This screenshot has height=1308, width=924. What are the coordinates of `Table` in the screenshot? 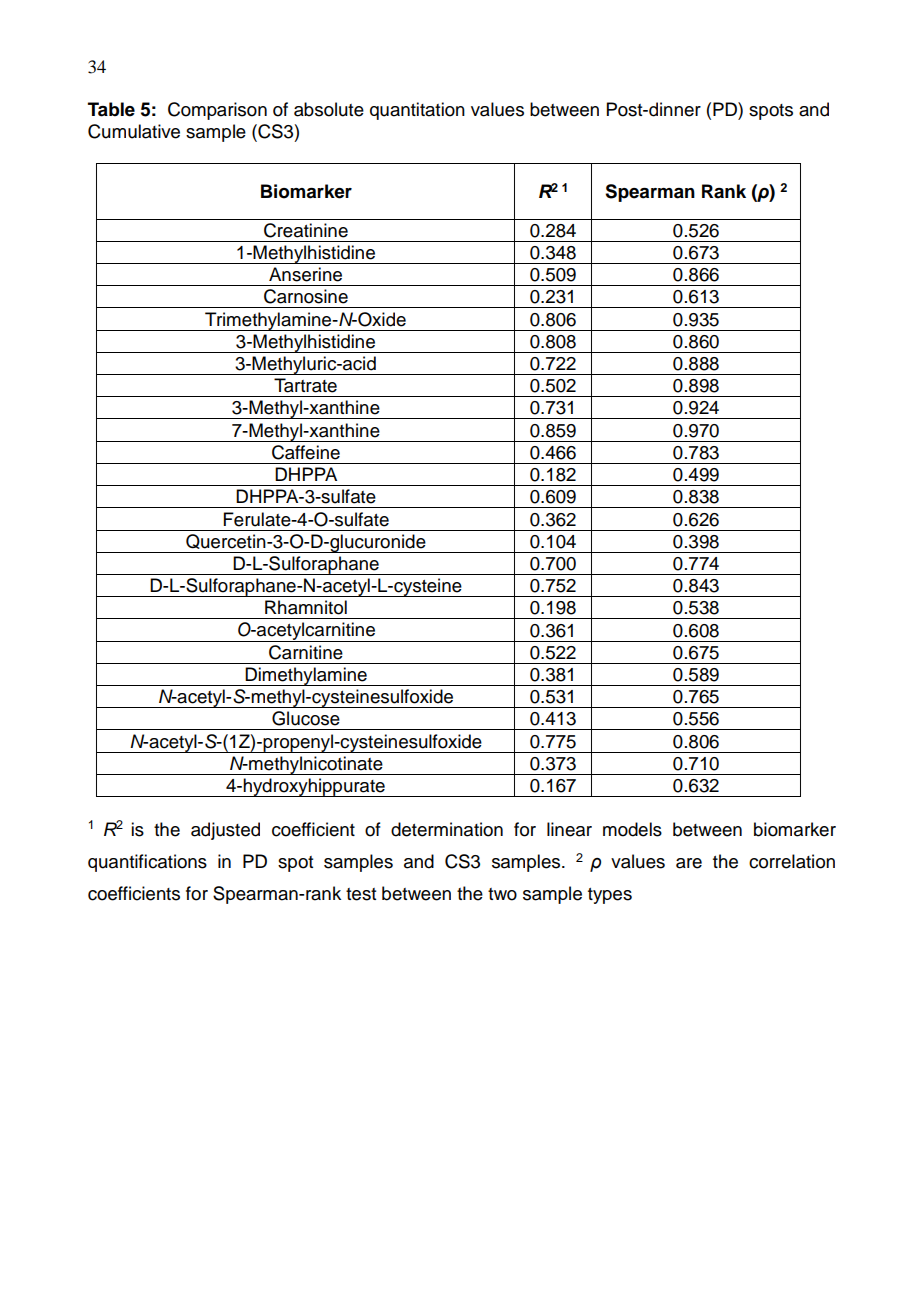 It's located at (111, 109).
